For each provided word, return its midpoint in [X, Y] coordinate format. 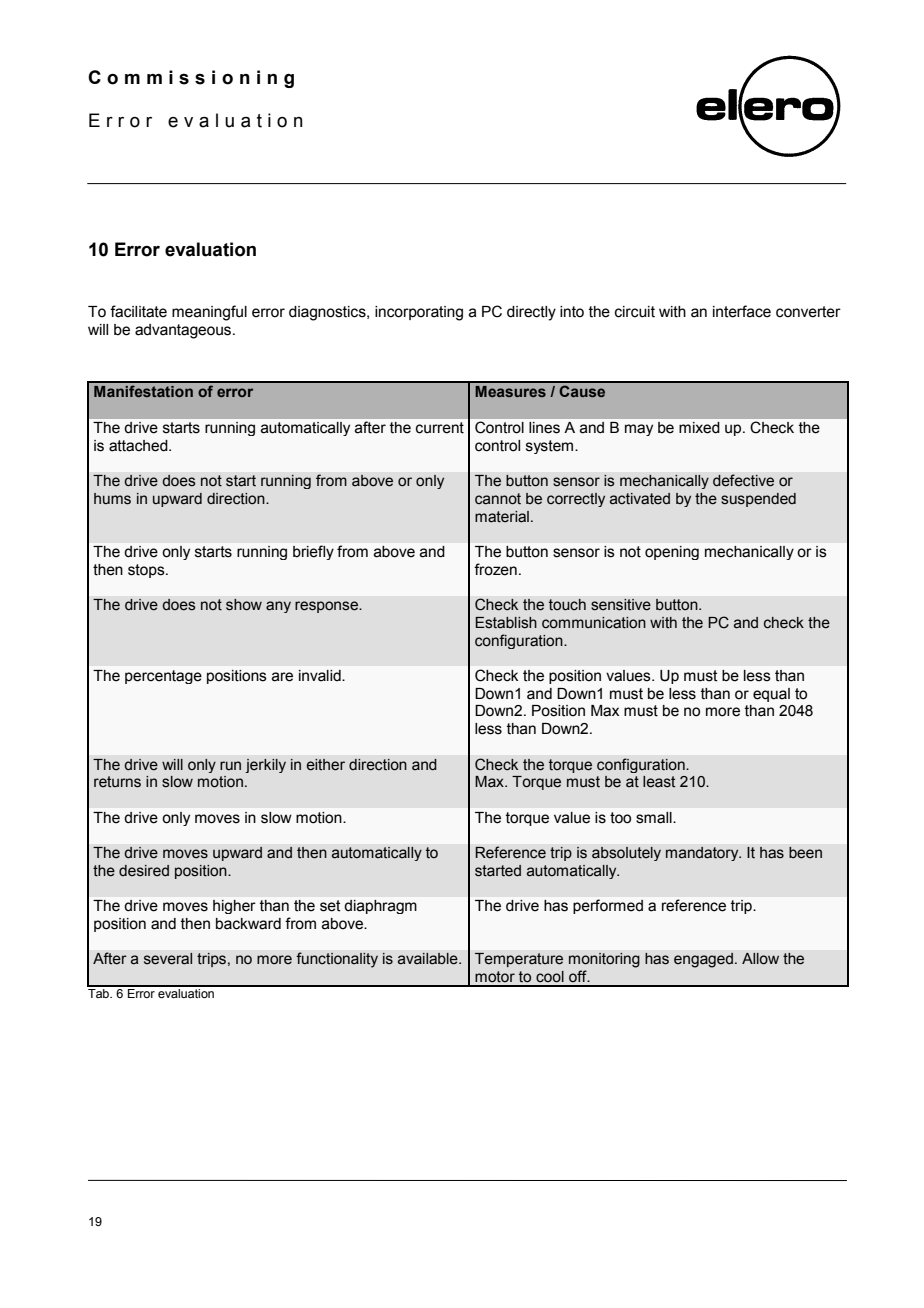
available [429, 959]
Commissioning [191, 79]
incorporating [419, 313]
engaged [703, 960]
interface [742, 311]
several [168, 959]
